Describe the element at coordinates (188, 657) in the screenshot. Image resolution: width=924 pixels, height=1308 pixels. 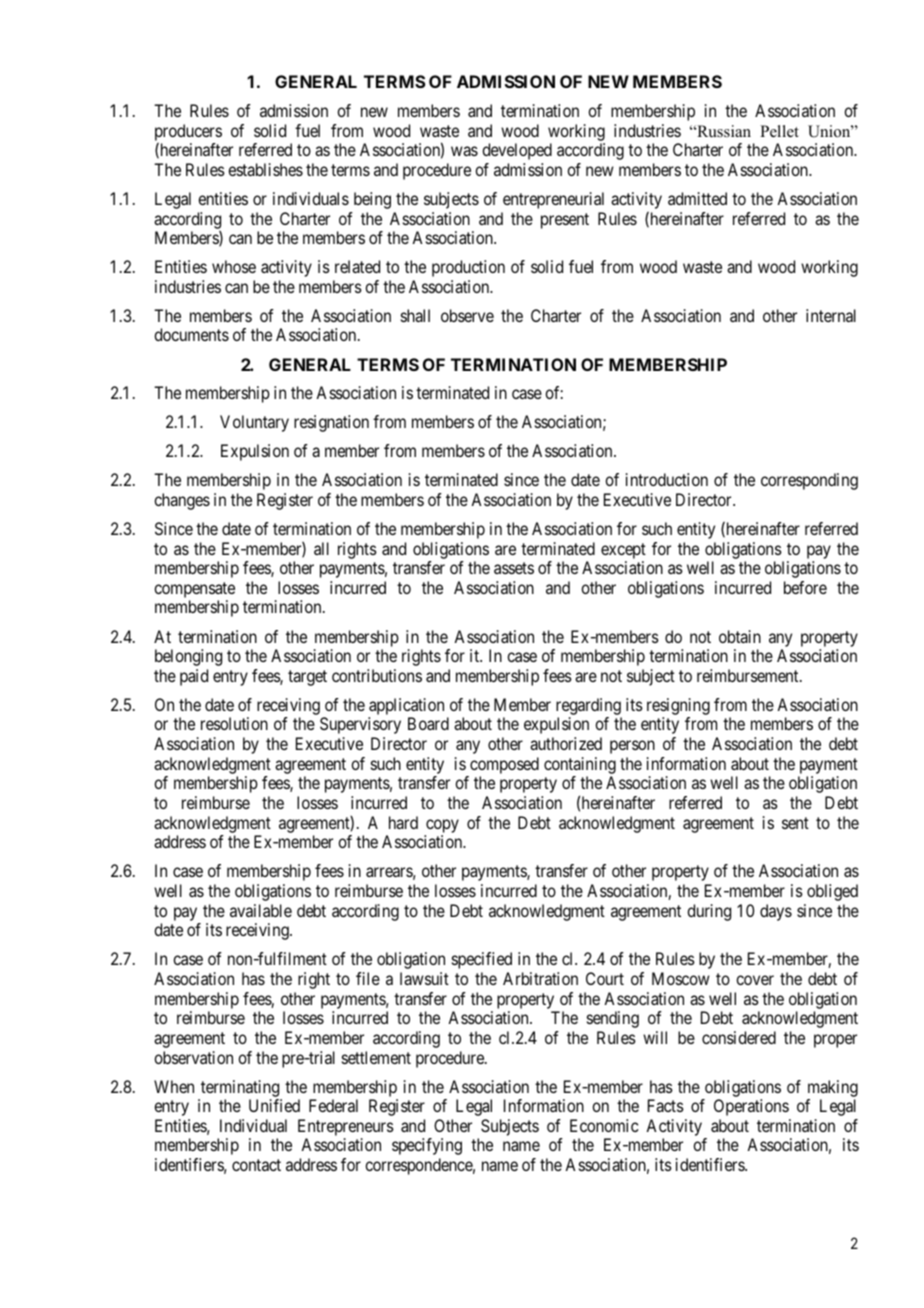
I see `belonging` at that location.
